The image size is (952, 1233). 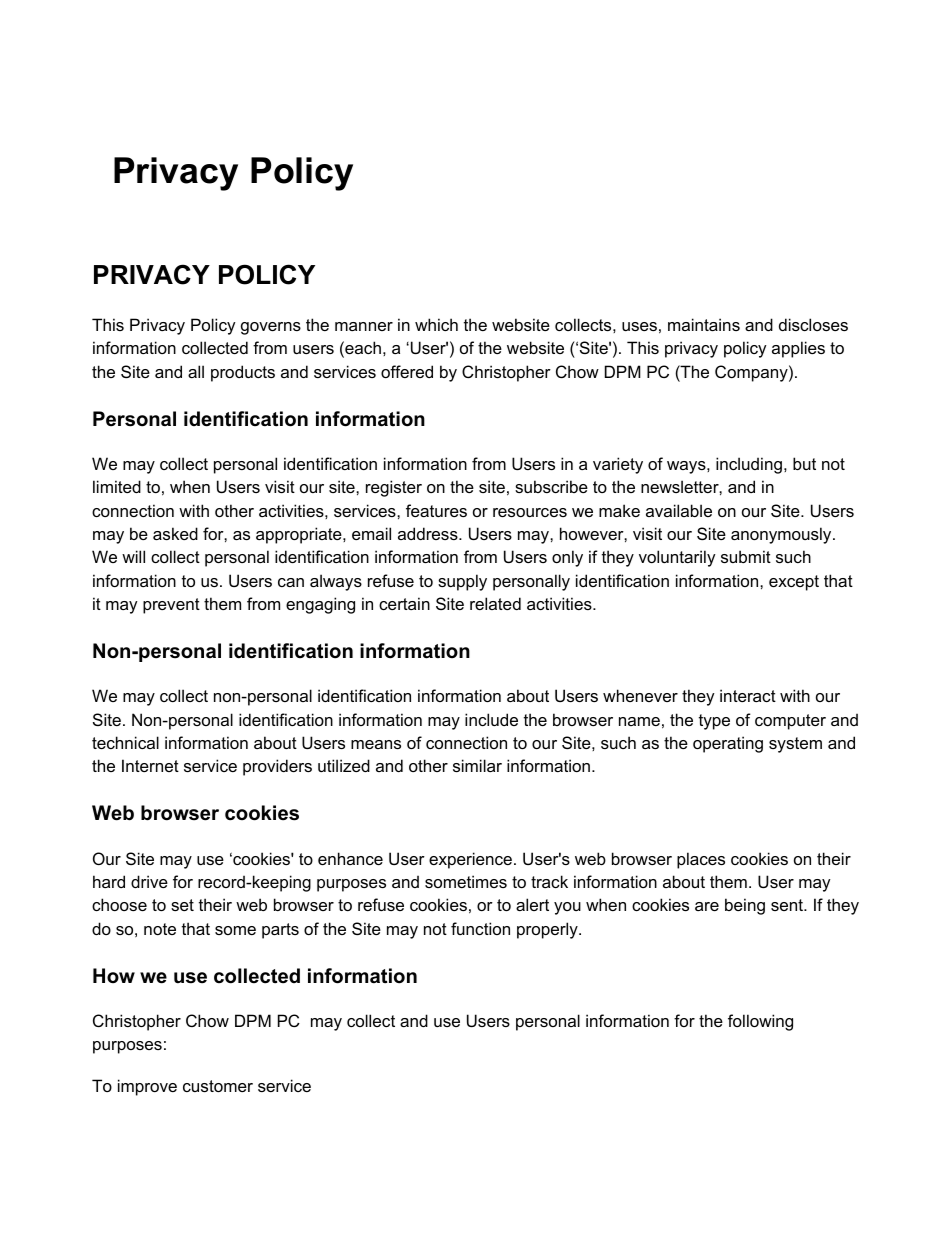 I want to click on customer, so click(x=218, y=1086).
